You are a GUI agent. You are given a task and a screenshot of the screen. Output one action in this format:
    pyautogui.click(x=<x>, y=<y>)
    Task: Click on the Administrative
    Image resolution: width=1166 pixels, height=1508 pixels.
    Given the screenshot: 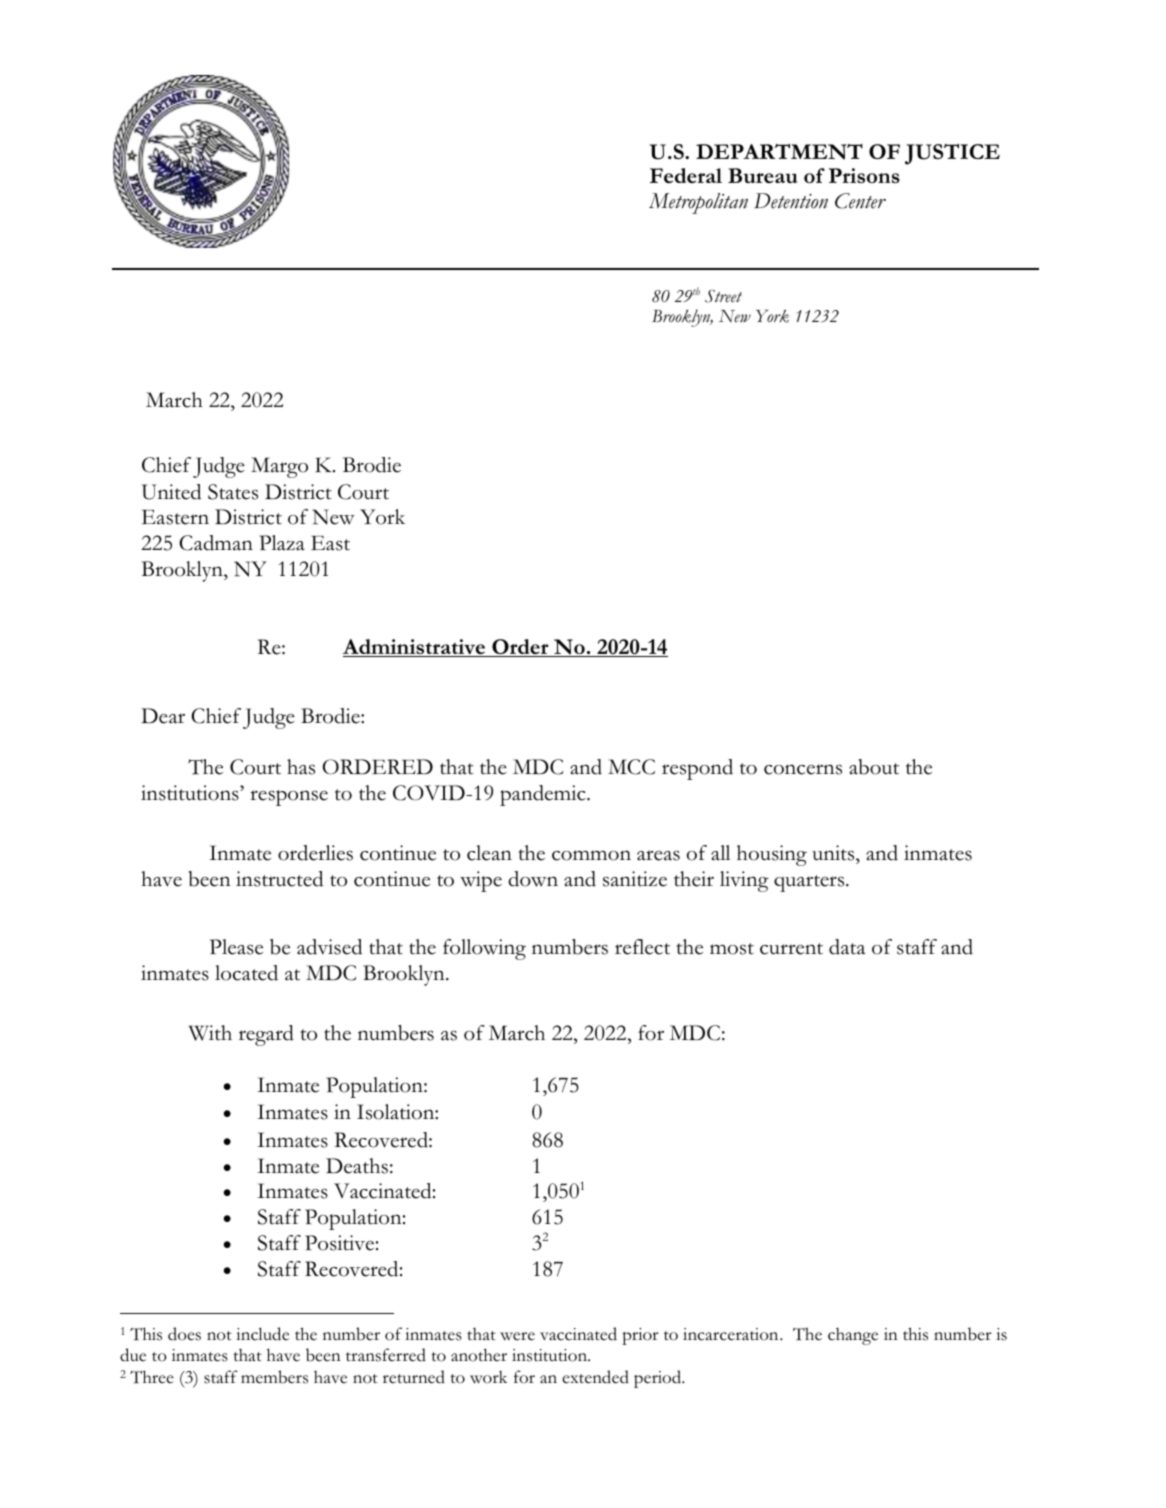 What is the action you would take?
    pyautogui.click(x=415, y=648)
